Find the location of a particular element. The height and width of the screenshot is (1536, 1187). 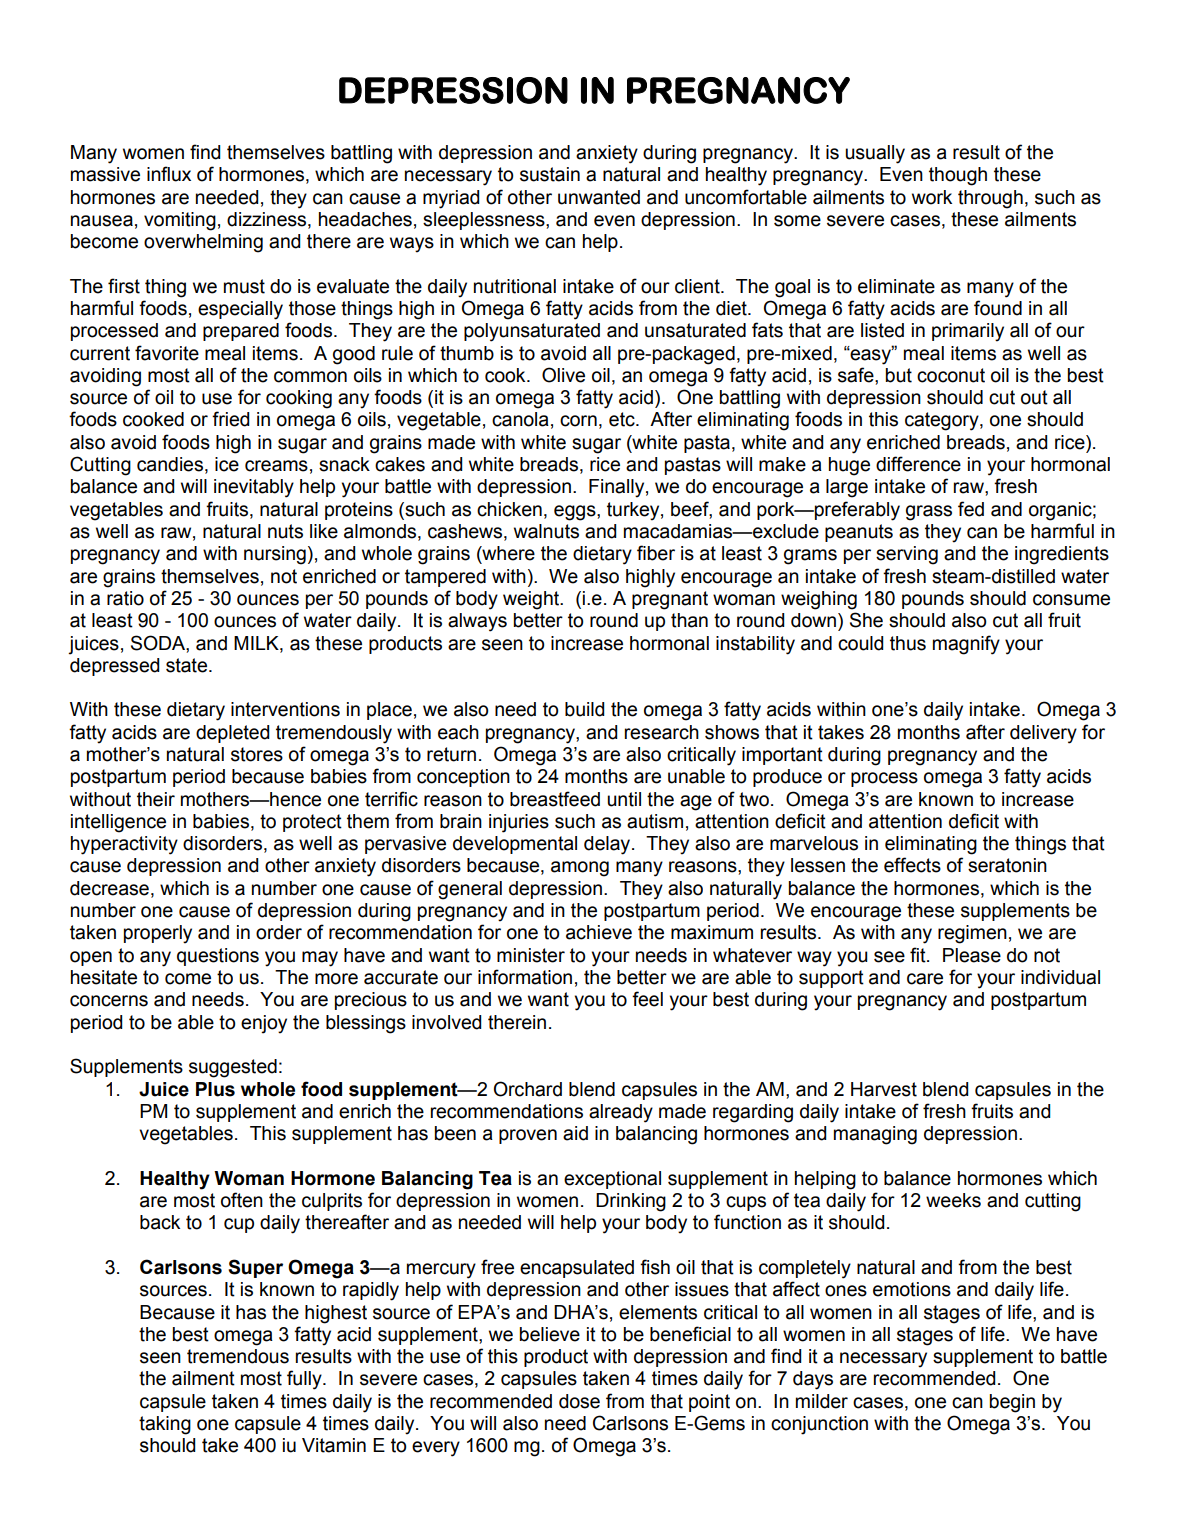

breastfeed is located at coordinates (555, 799).
